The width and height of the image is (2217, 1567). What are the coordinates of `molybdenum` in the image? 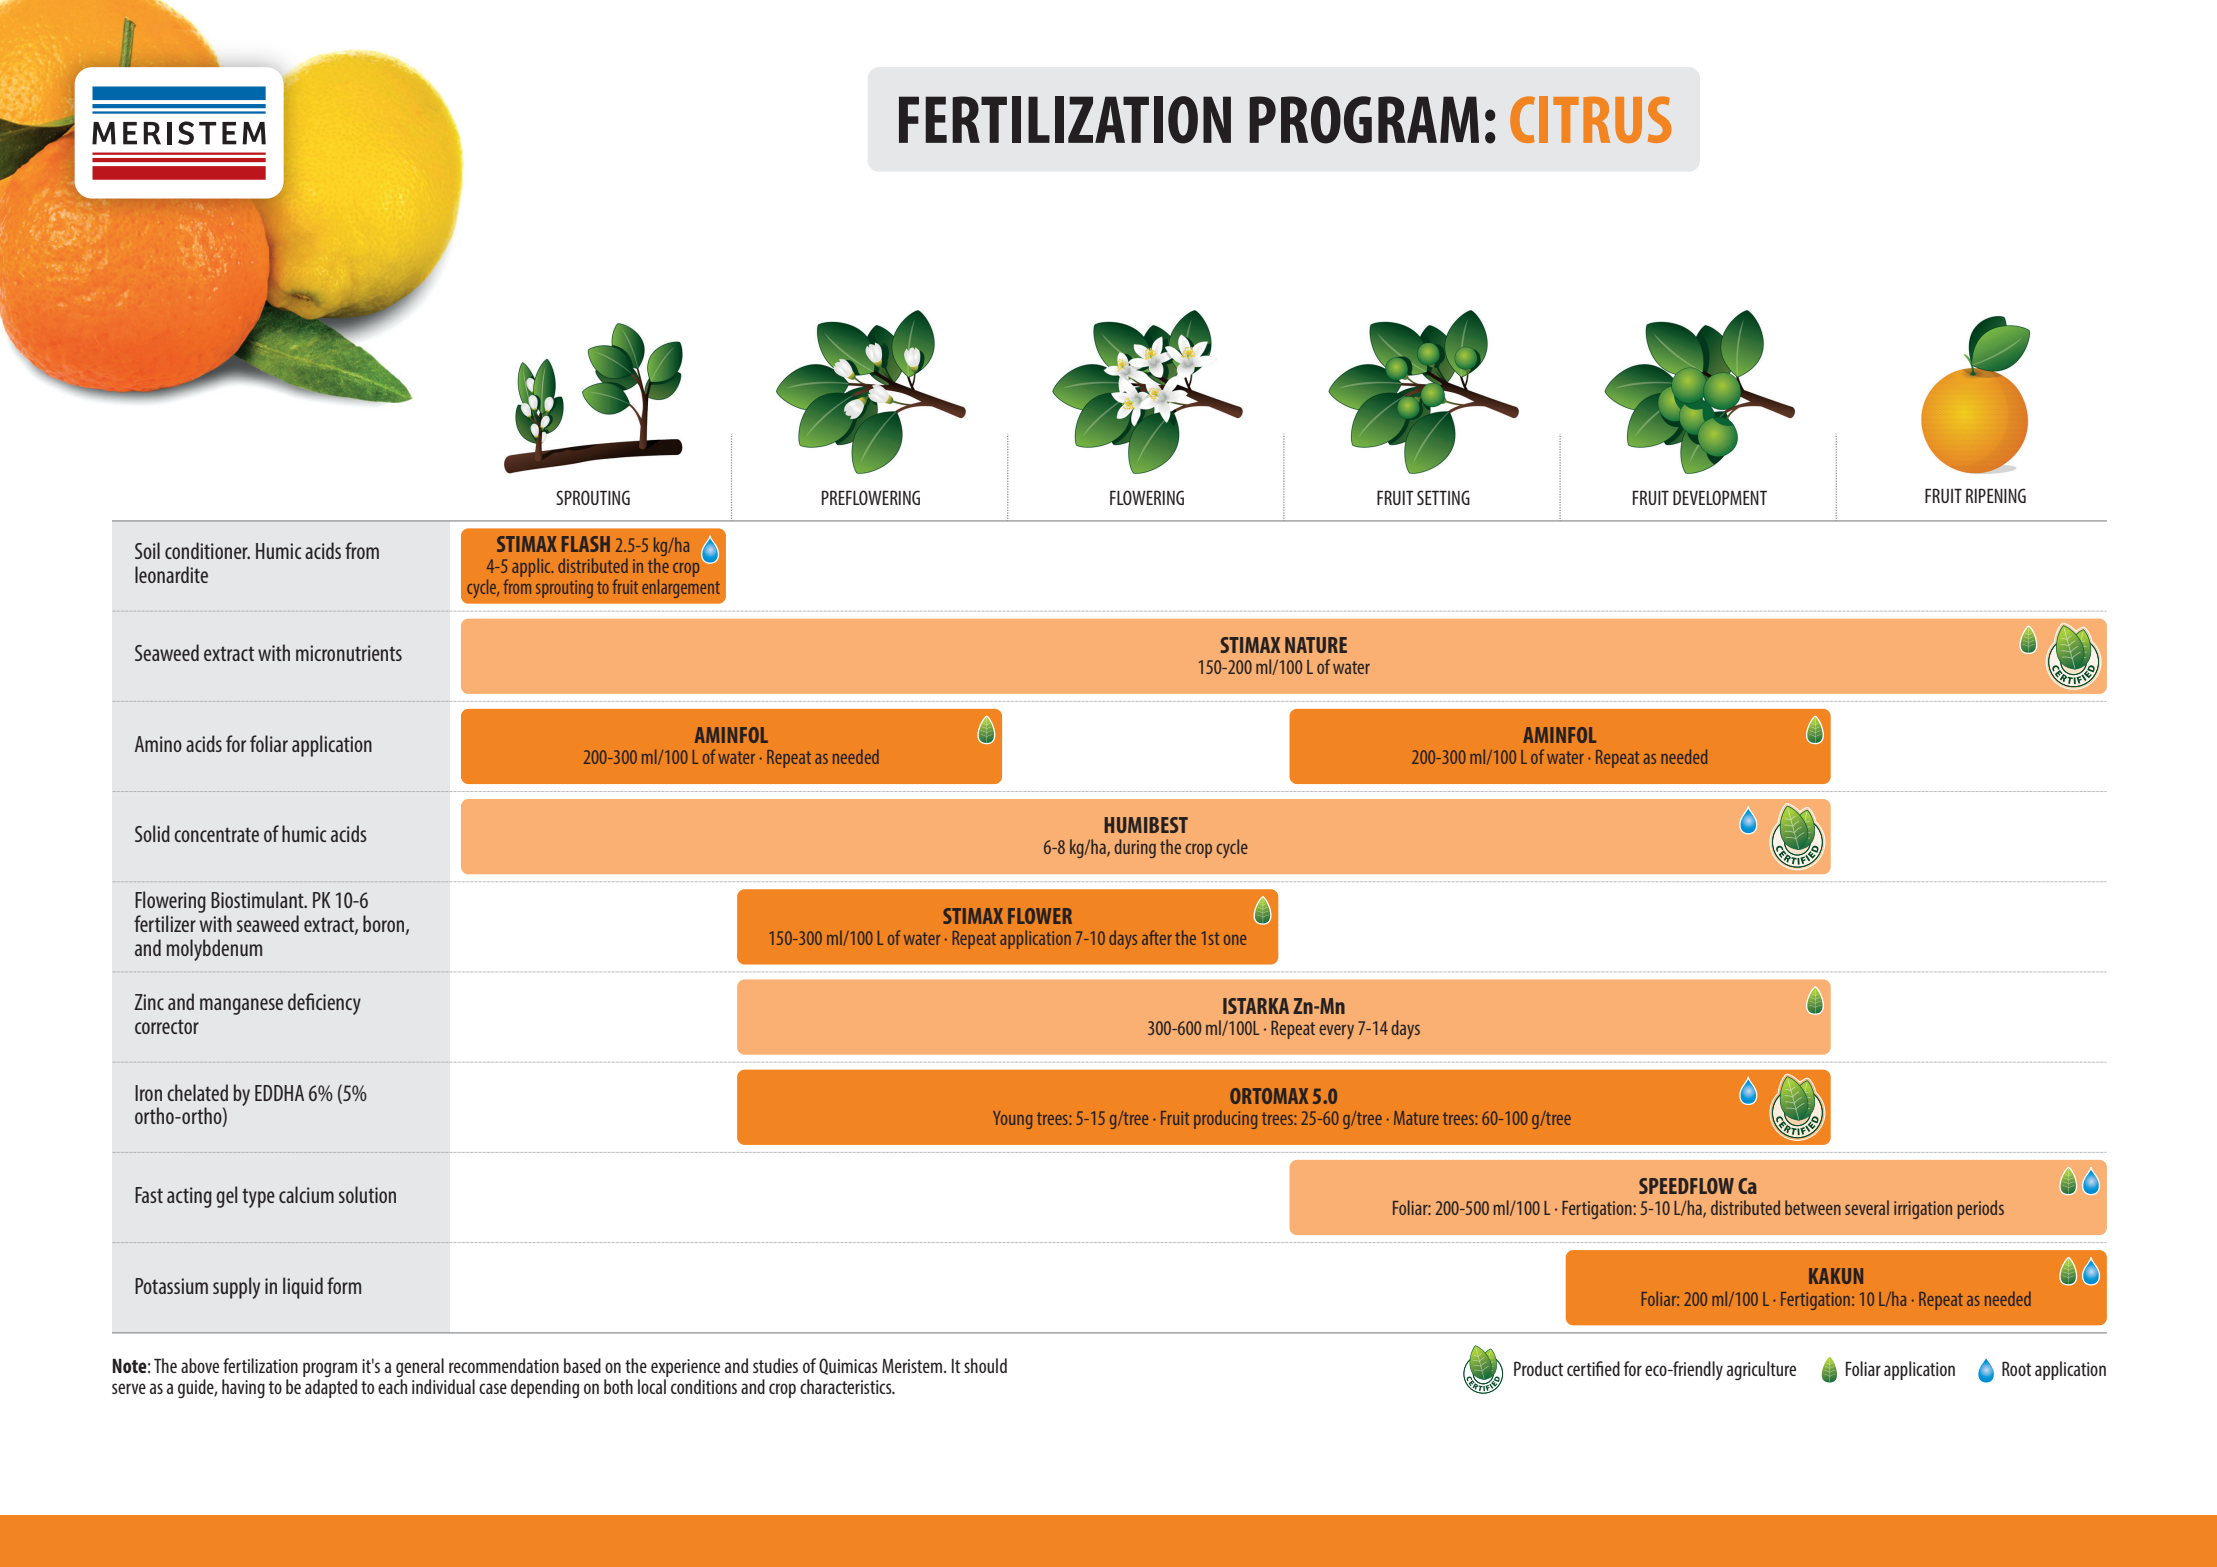 It's located at (214, 950).
